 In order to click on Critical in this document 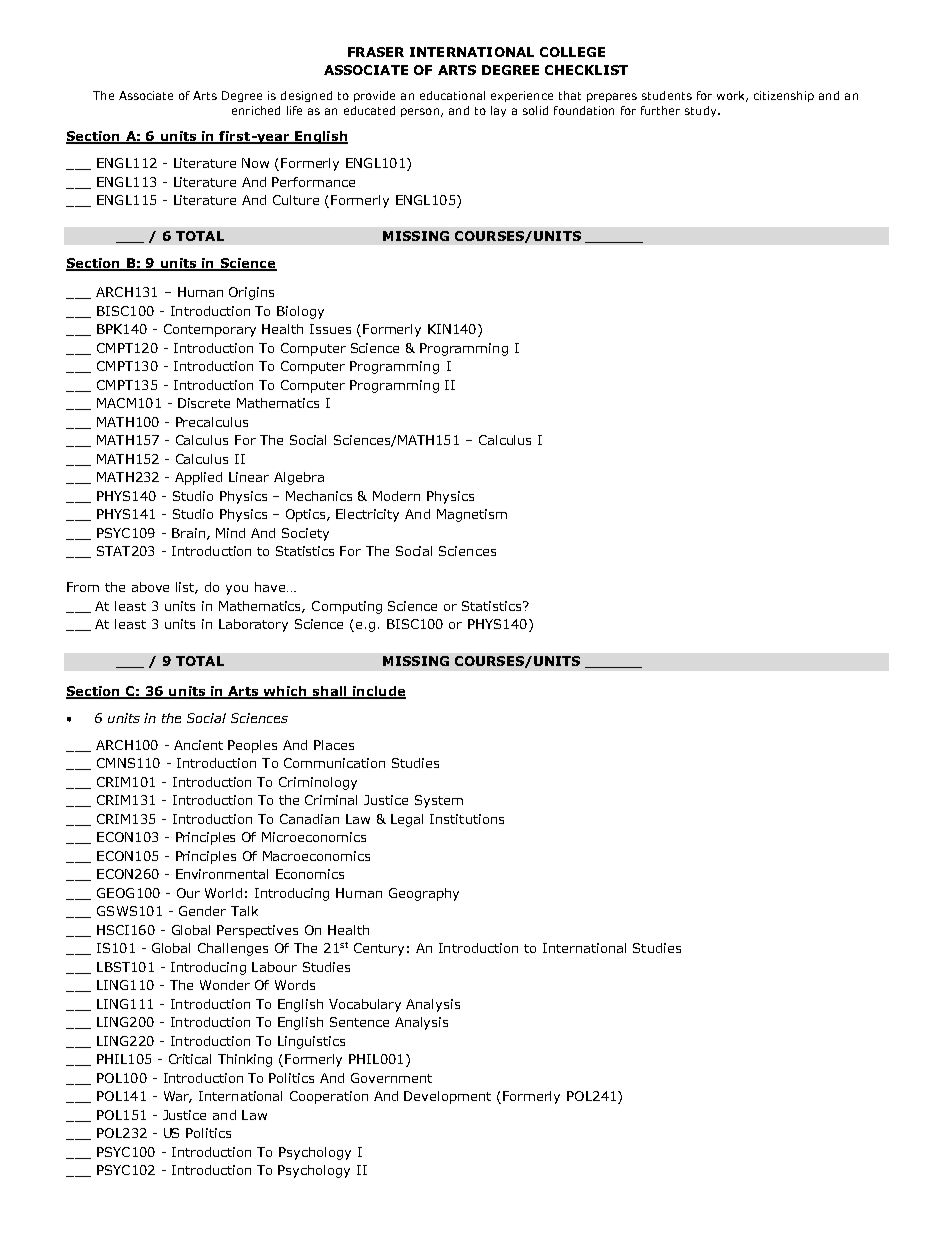, I will do `click(190, 1059)`.
